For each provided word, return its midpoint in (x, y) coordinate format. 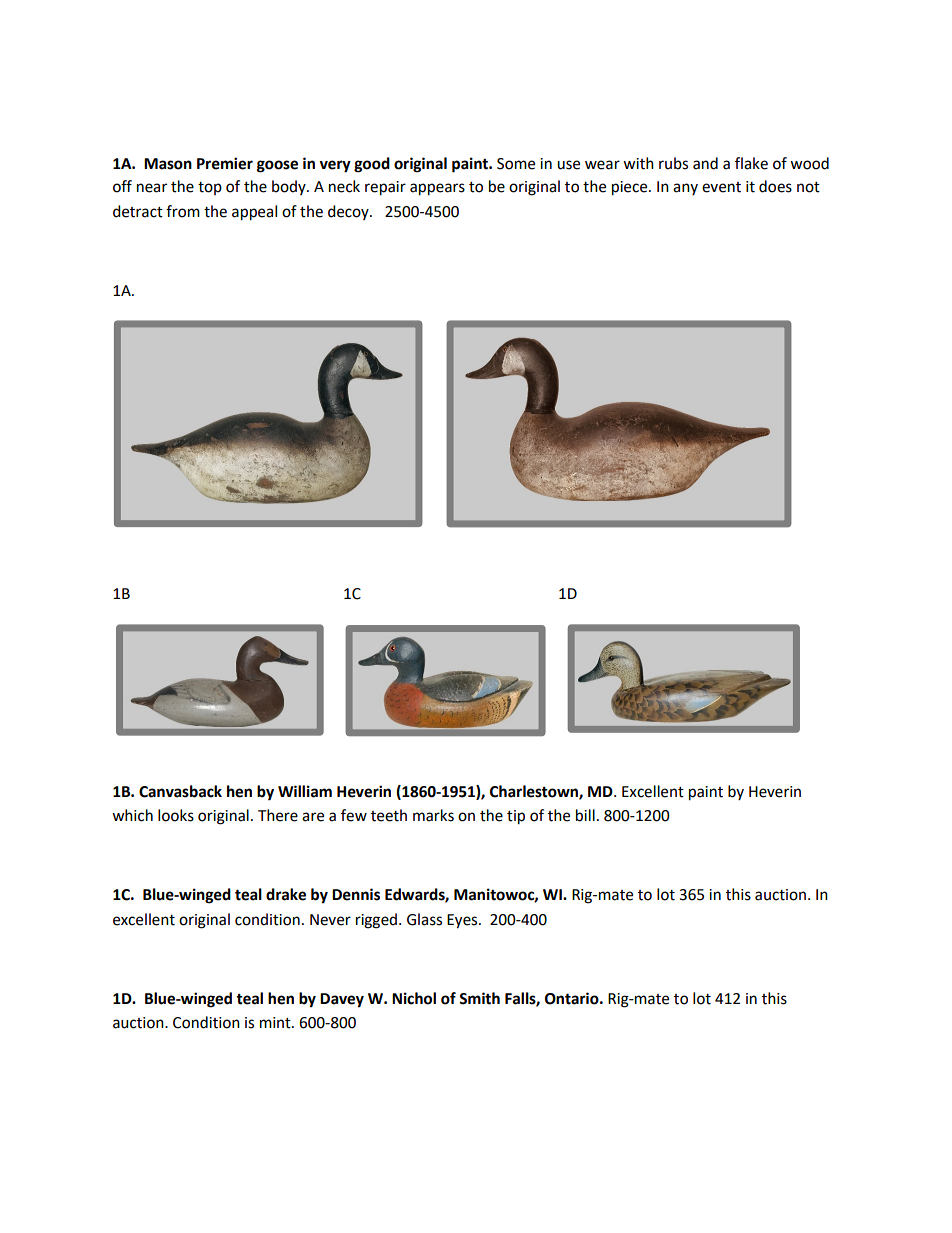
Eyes (463, 921)
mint (276, 1023)
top (210, 188)
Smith (479, 998)
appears (437, 189)
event (721, 187)
